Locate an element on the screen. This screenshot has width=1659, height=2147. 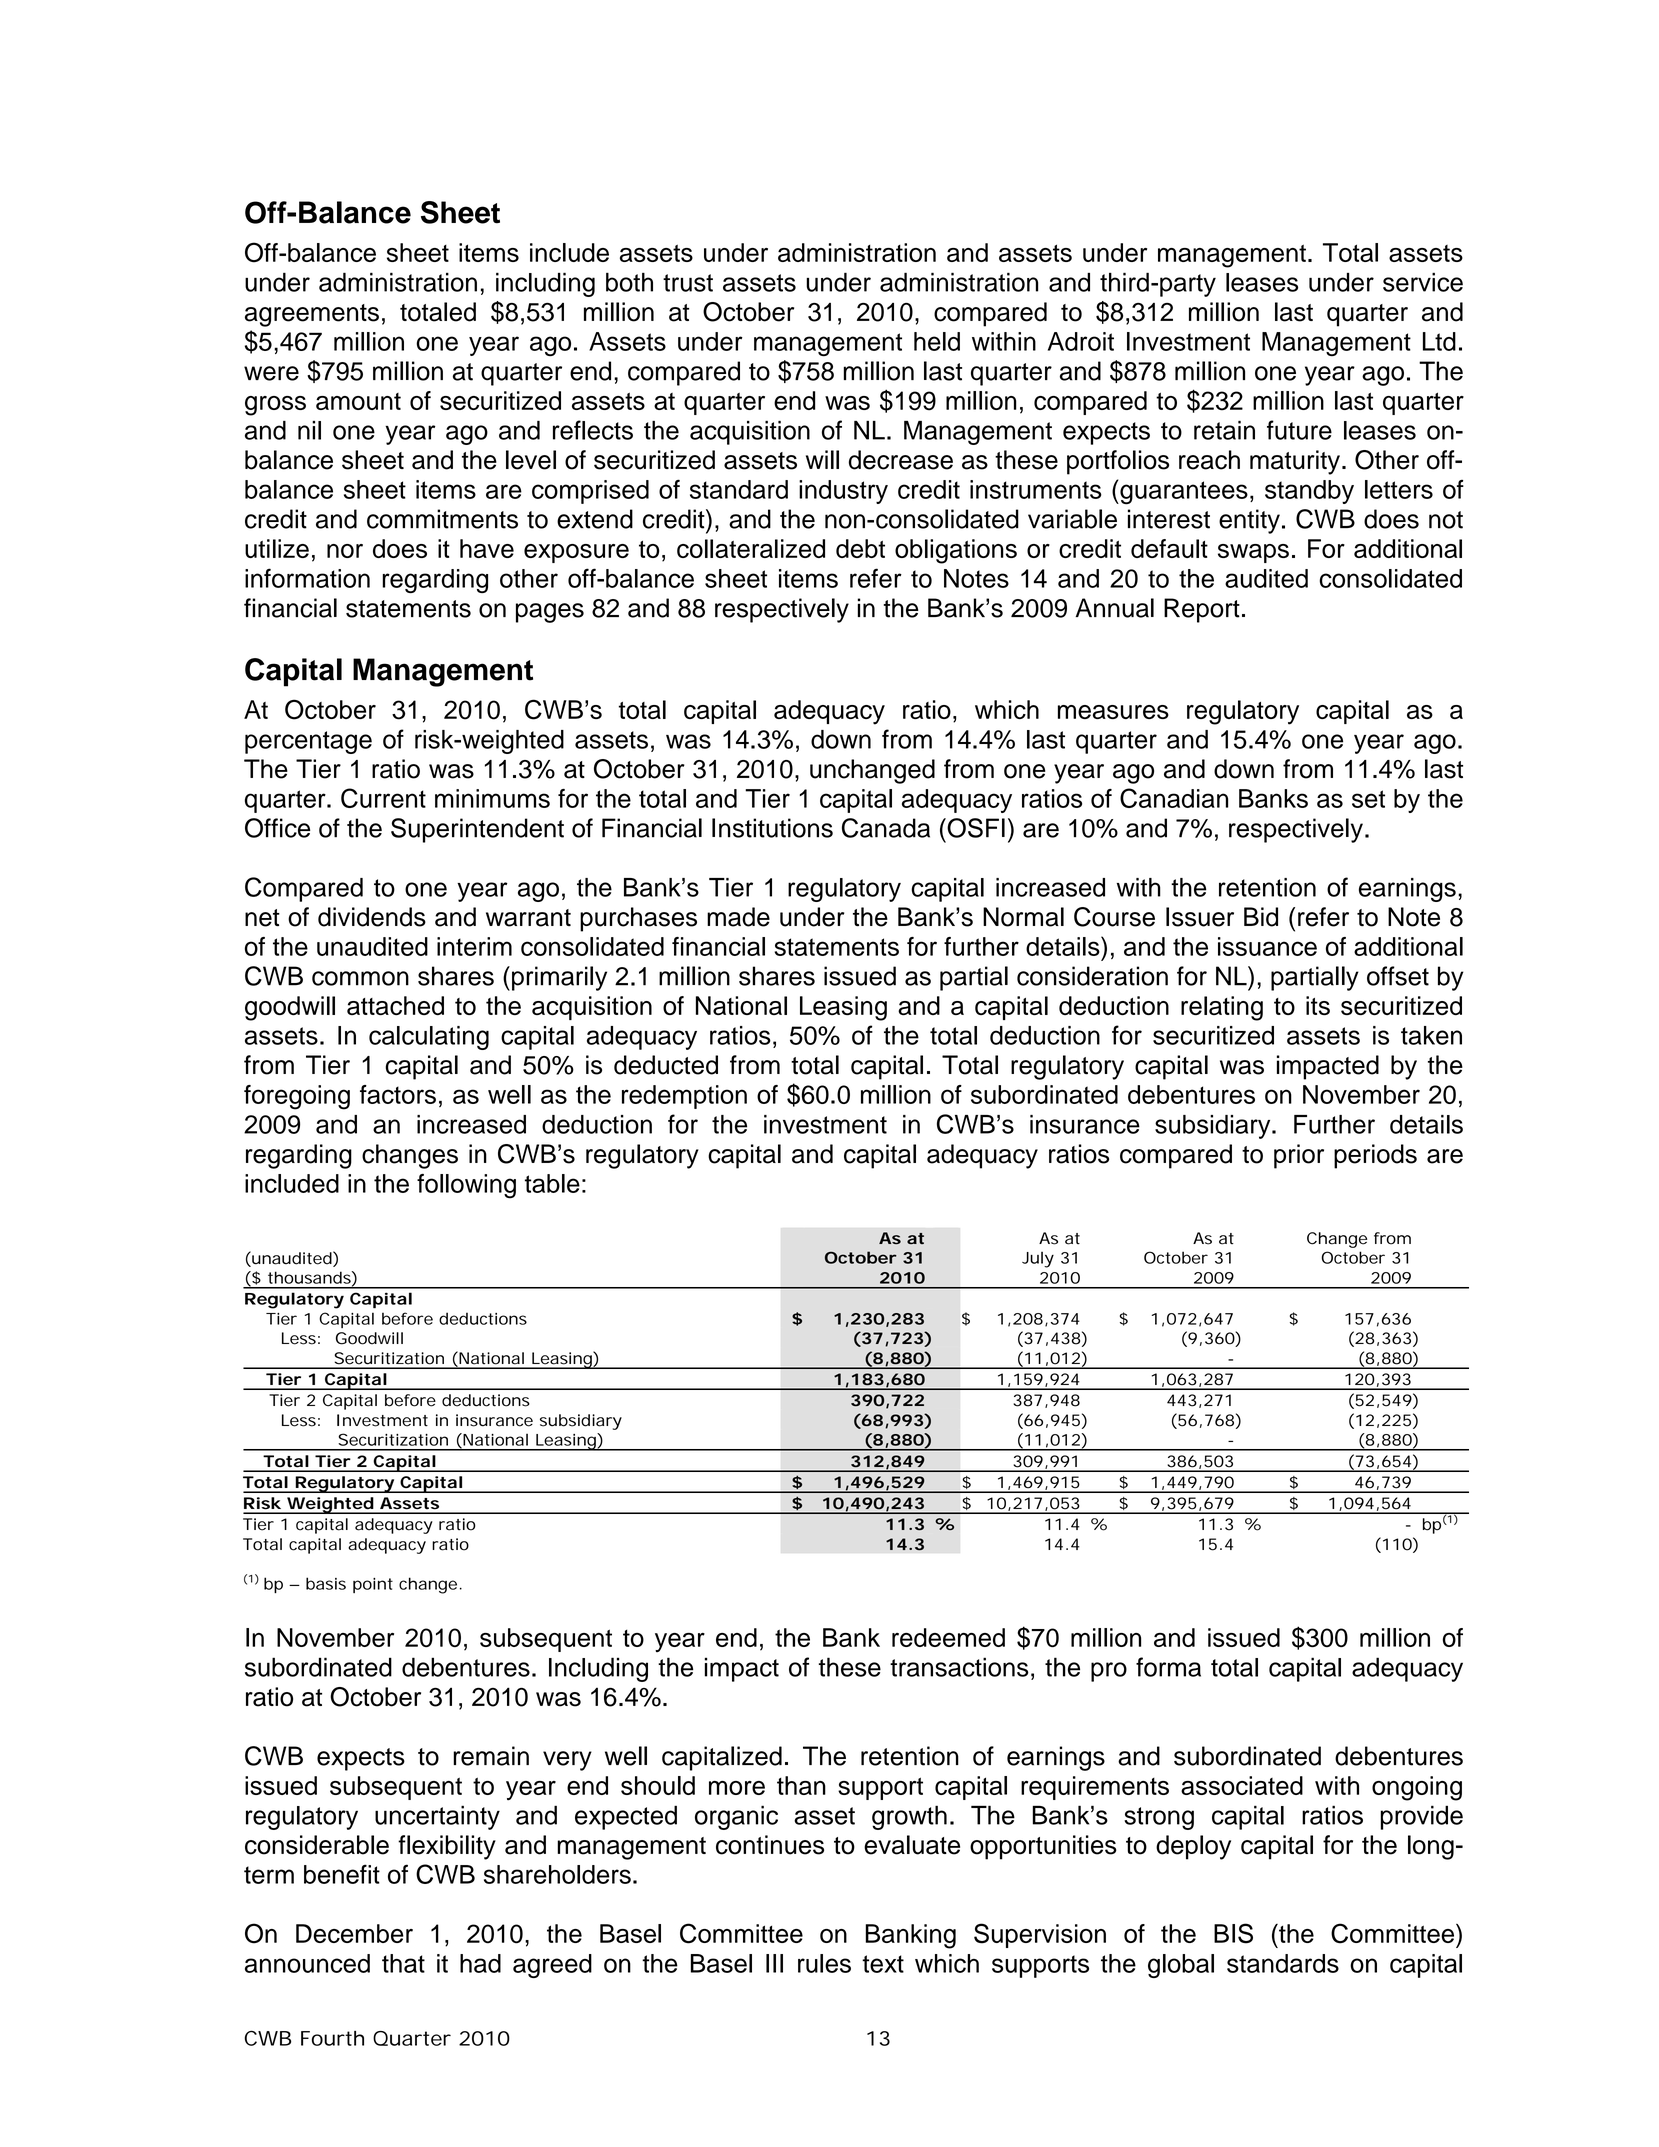
Bid is located at coordinates (1261, 917).
